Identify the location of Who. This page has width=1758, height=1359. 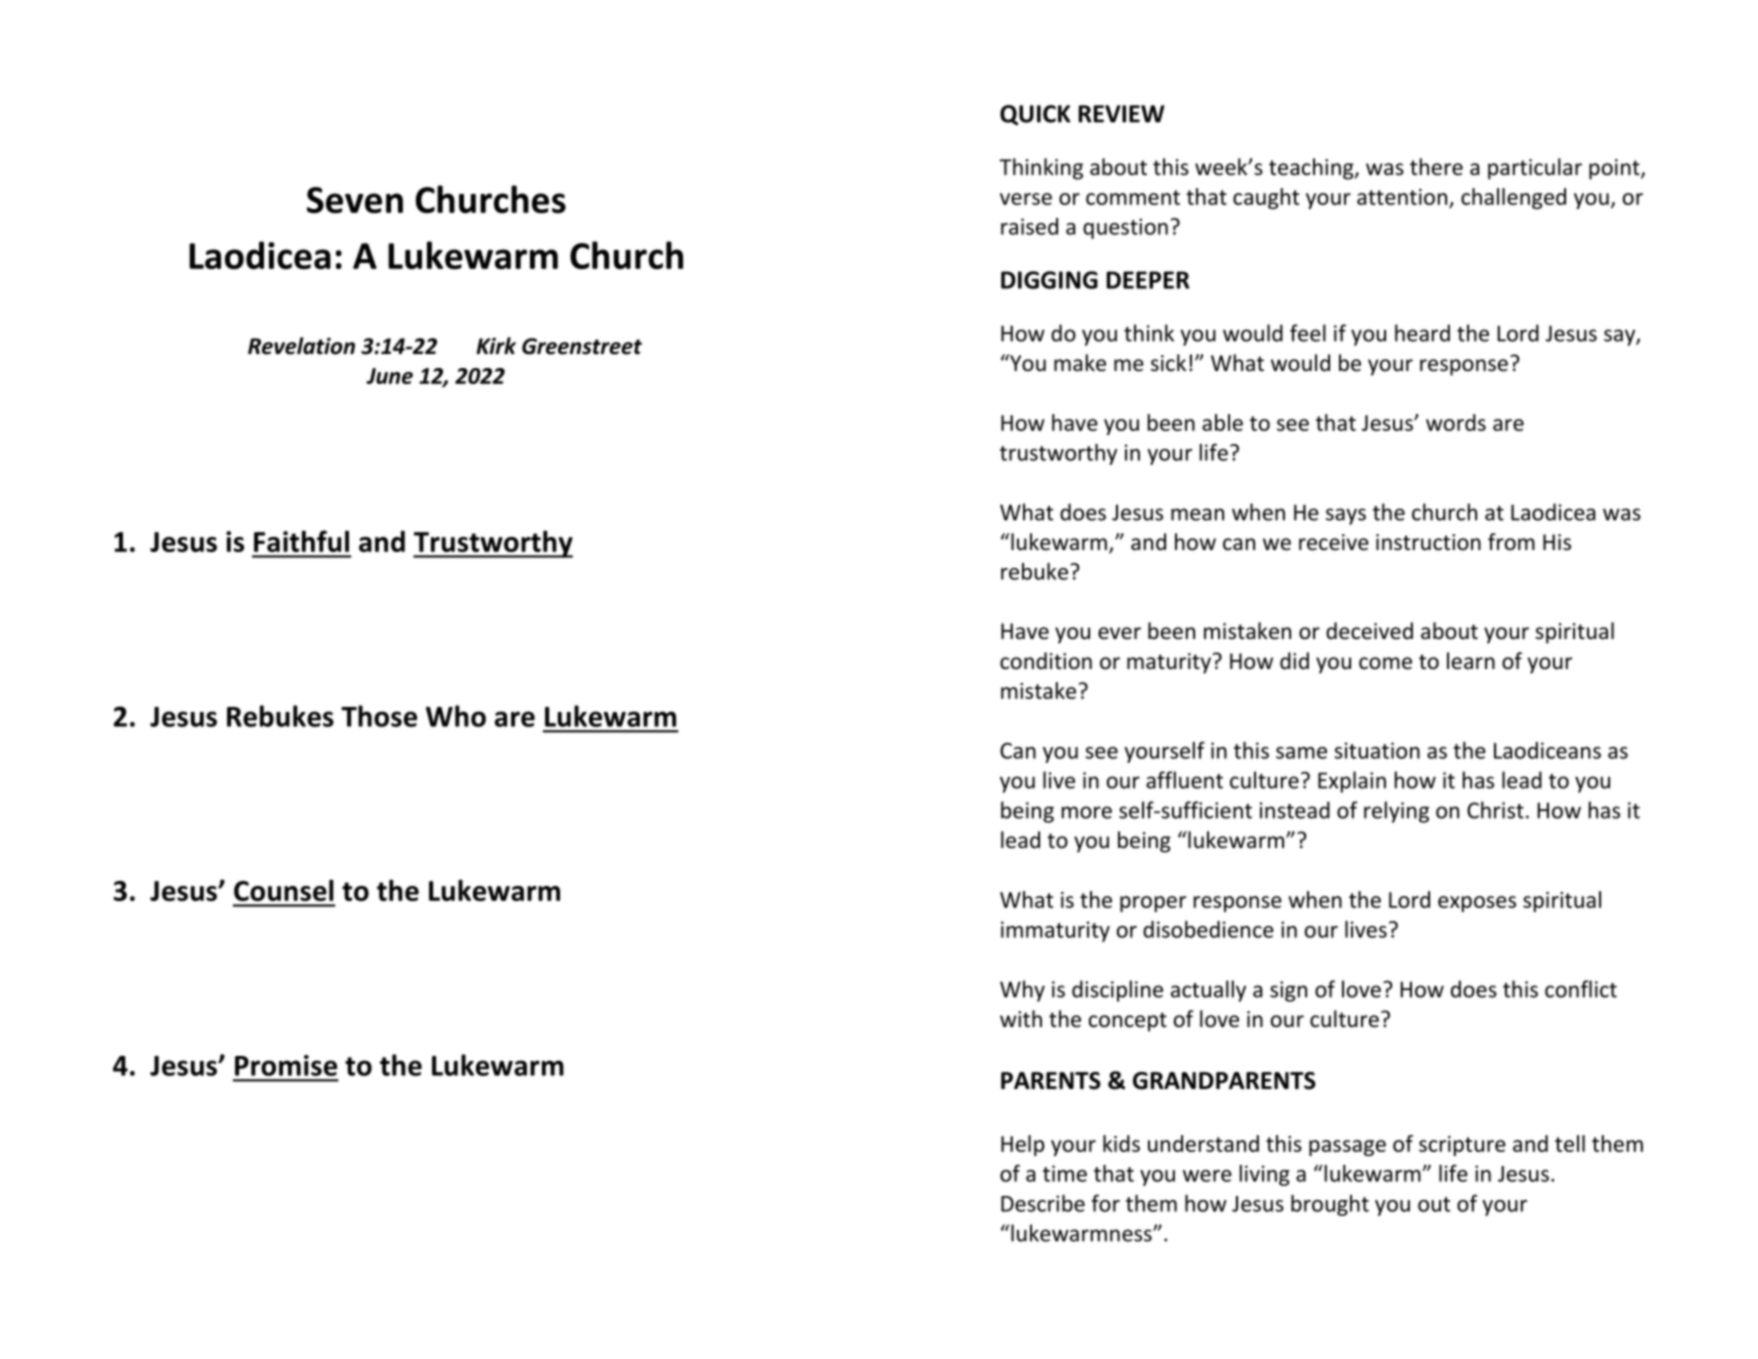
(456, 716).
